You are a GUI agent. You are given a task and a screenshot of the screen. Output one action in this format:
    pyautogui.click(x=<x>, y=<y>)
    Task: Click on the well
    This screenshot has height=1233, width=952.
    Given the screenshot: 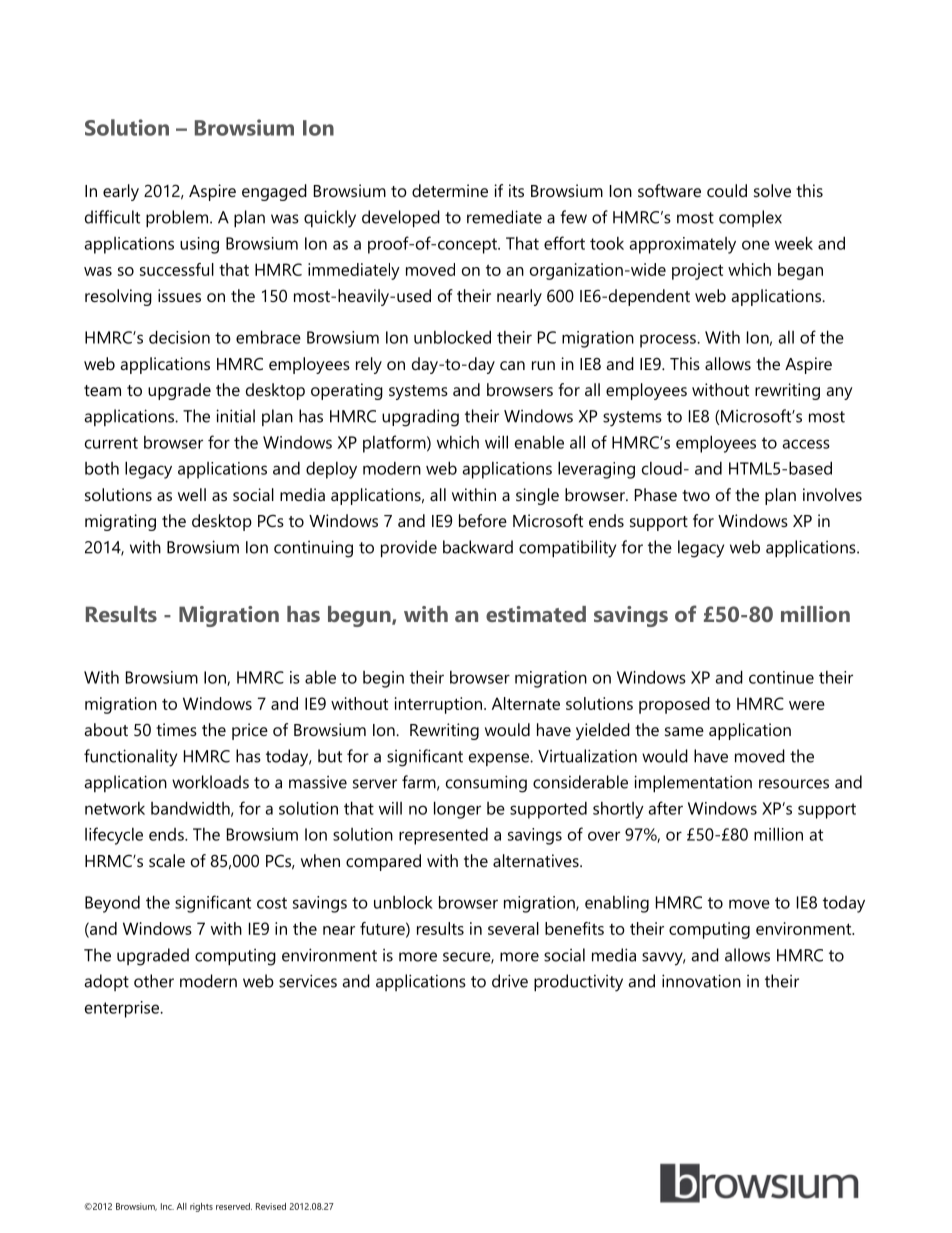 What is the action you would take?
    pyautogui.click(x=192, y=494)
